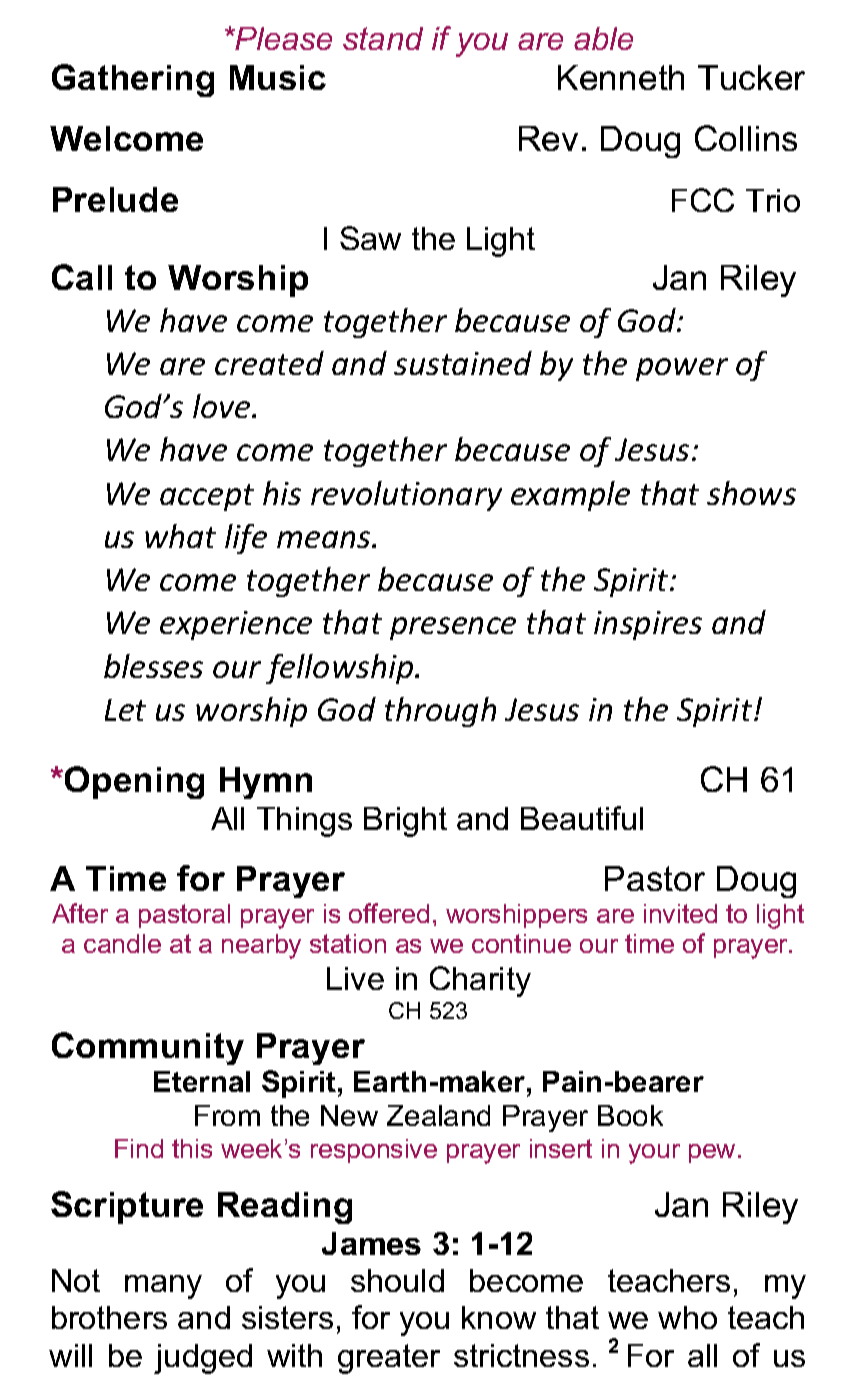 The height and width of the screenshot is (1400, 849). I want to click on Tucker, so click(751, 77).
